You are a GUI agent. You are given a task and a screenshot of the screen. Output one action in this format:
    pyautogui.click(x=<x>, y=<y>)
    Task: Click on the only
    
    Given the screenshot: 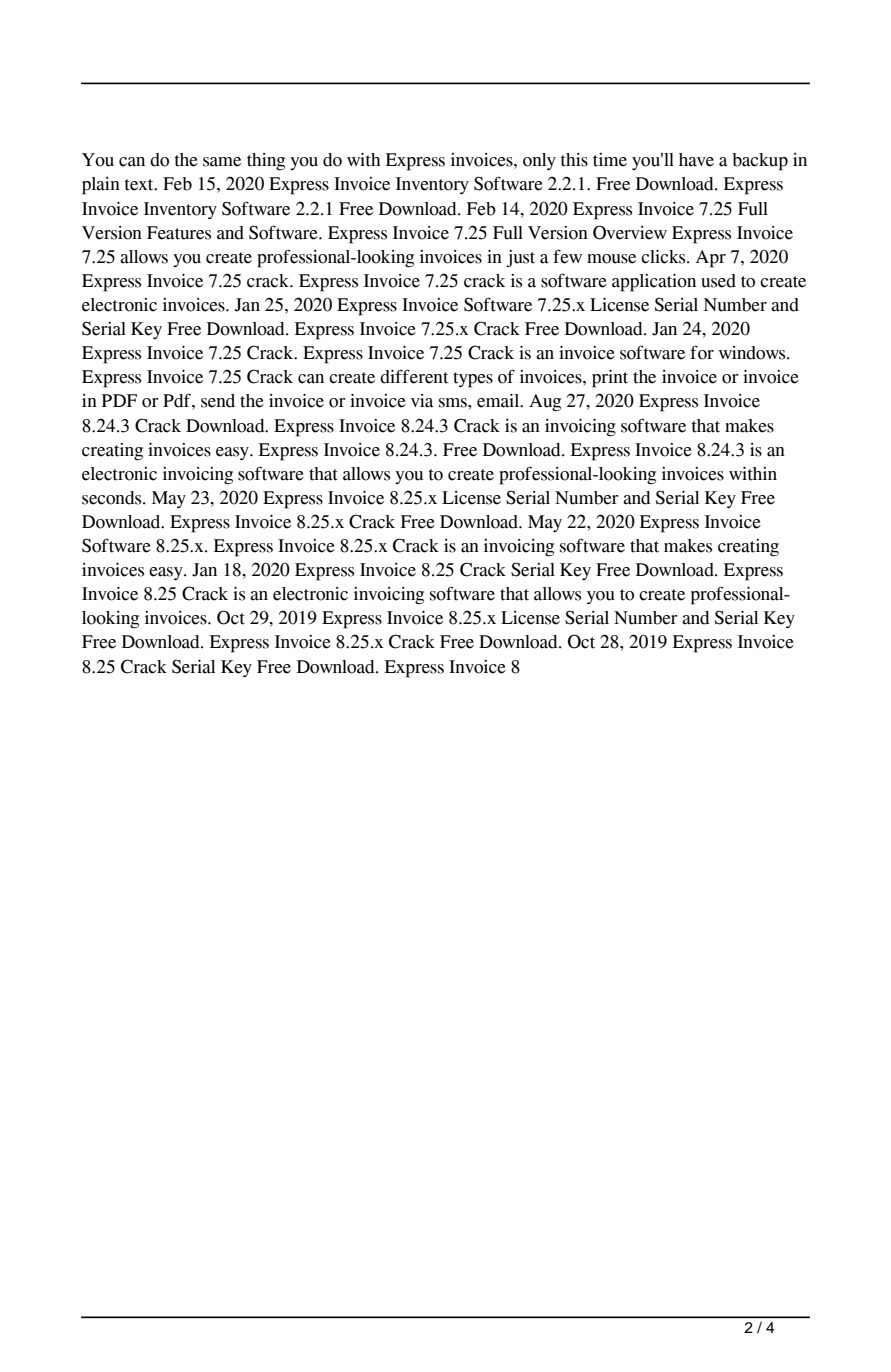 What is the action you would take?
    pyautogui.click(x=539, y=161)
